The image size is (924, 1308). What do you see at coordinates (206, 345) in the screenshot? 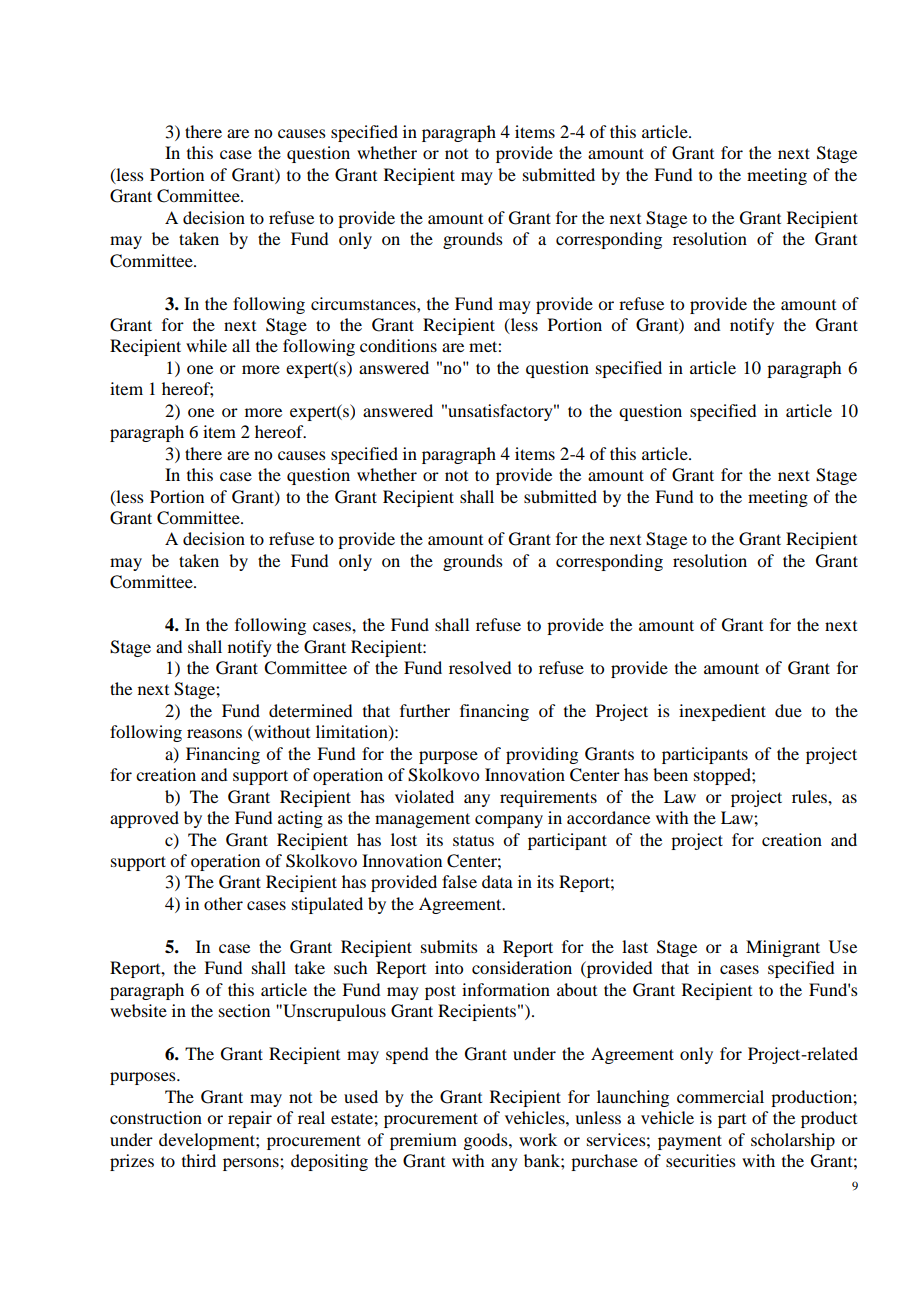
I see `while` at bounding box center [206, 345].
